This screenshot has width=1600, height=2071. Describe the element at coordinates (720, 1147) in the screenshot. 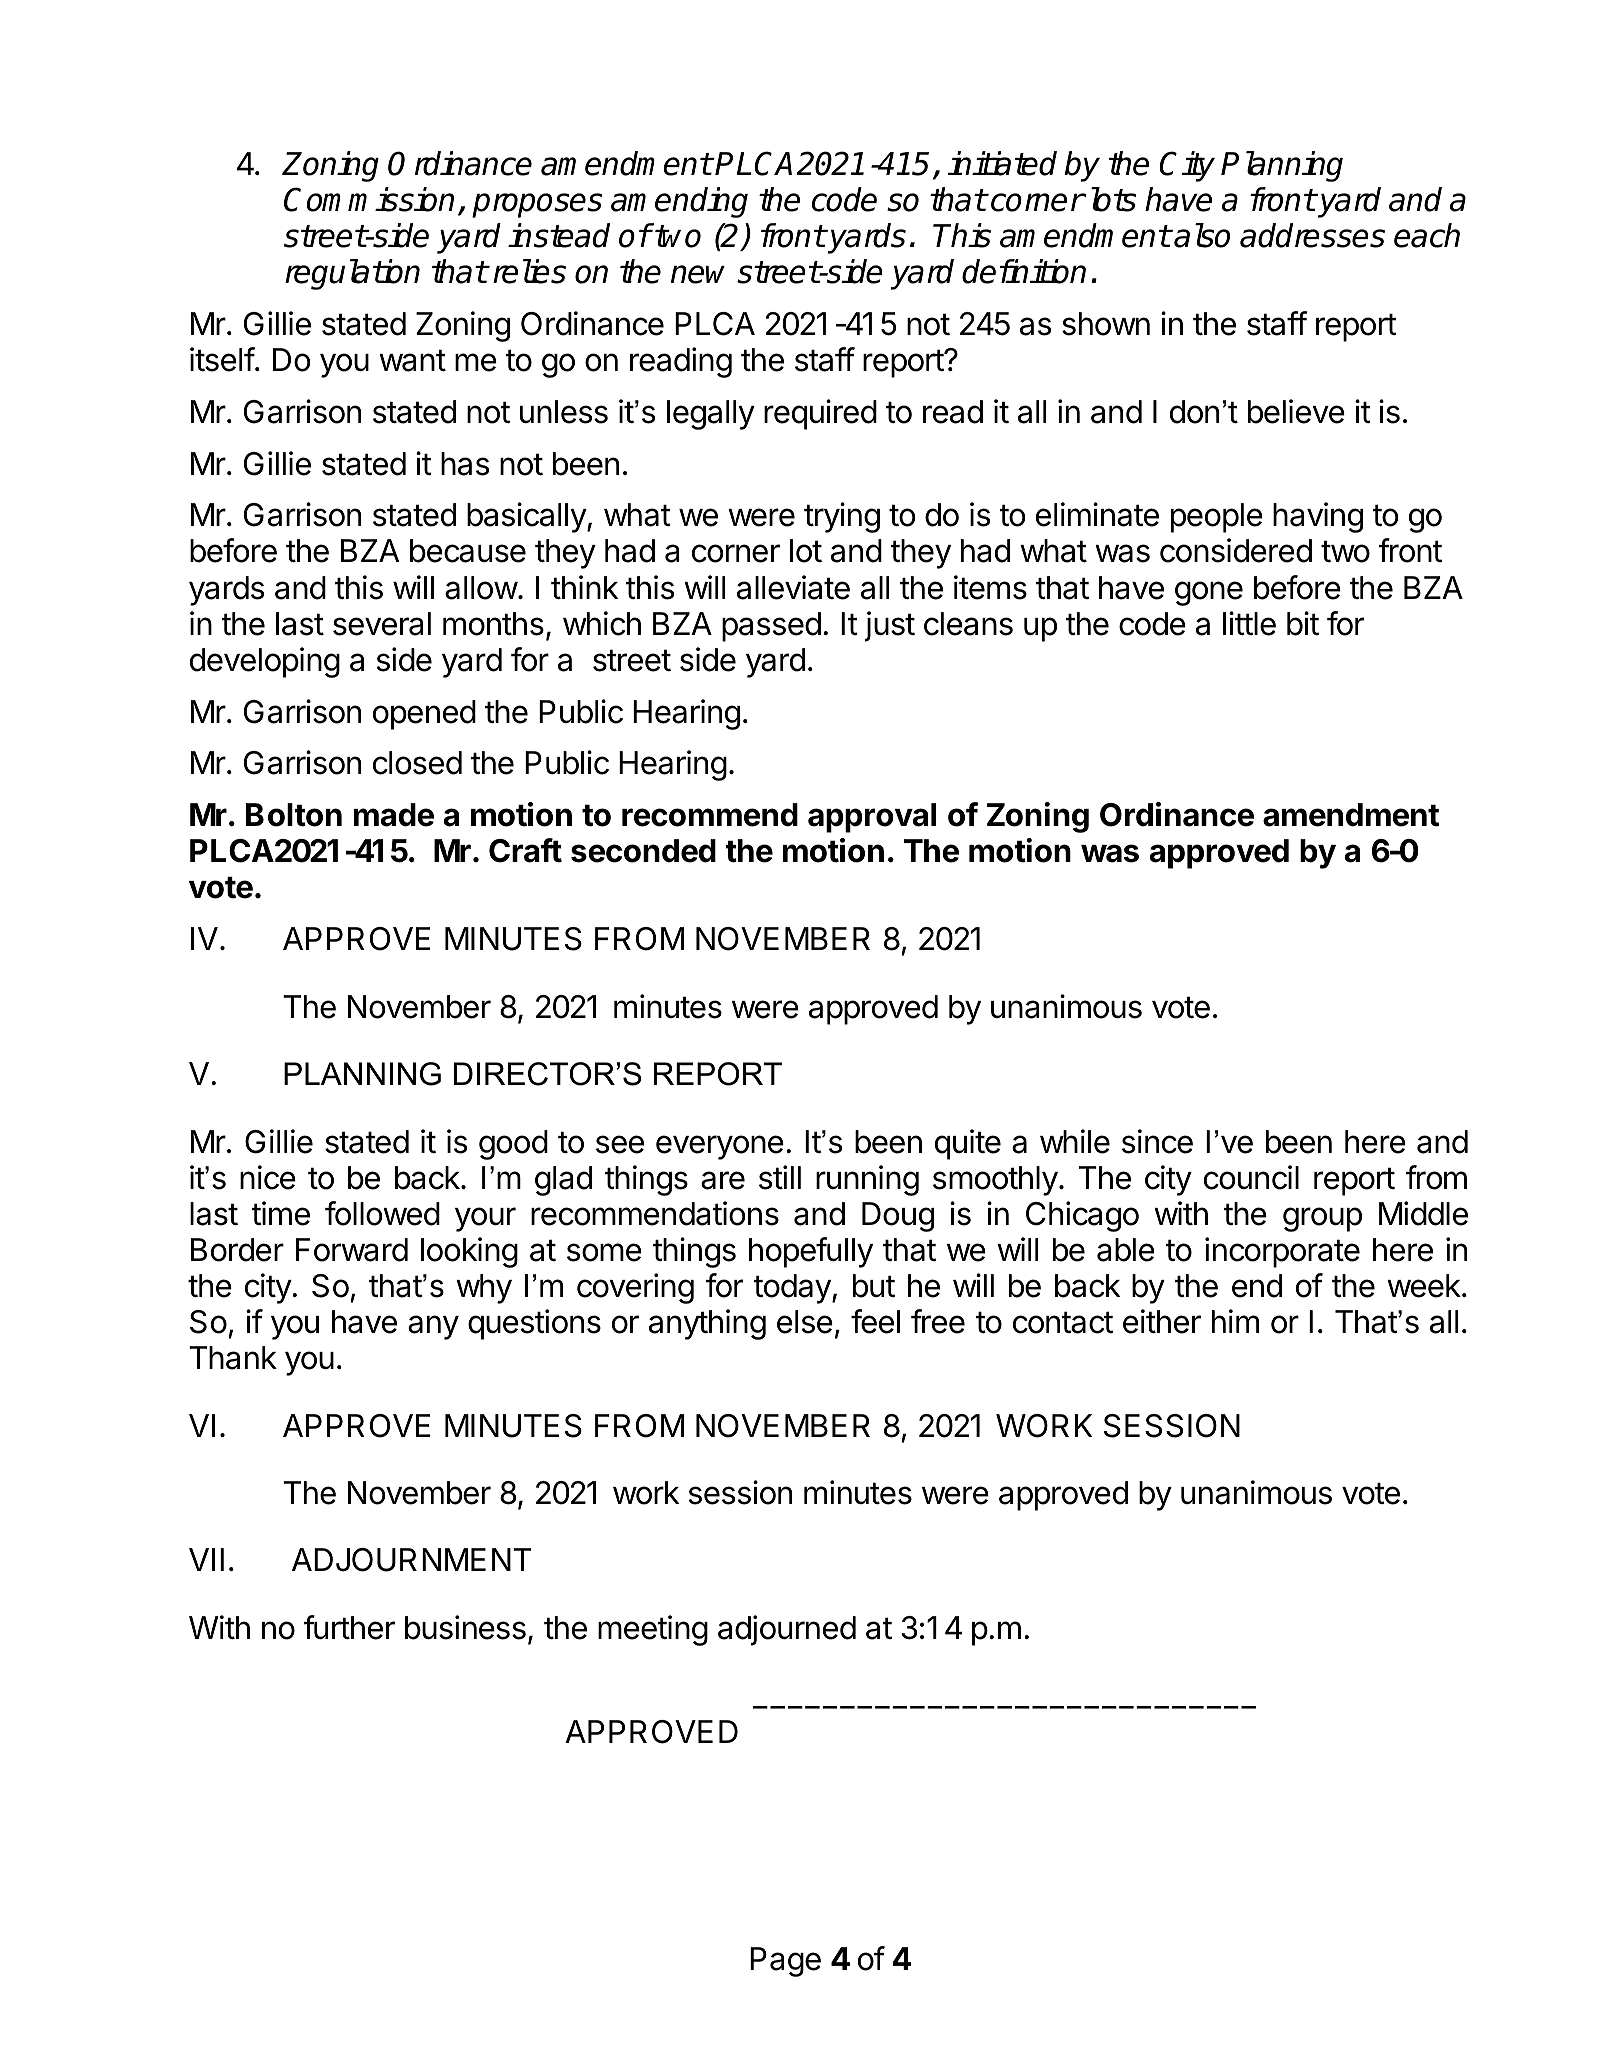

I see `everyone` at that location.
